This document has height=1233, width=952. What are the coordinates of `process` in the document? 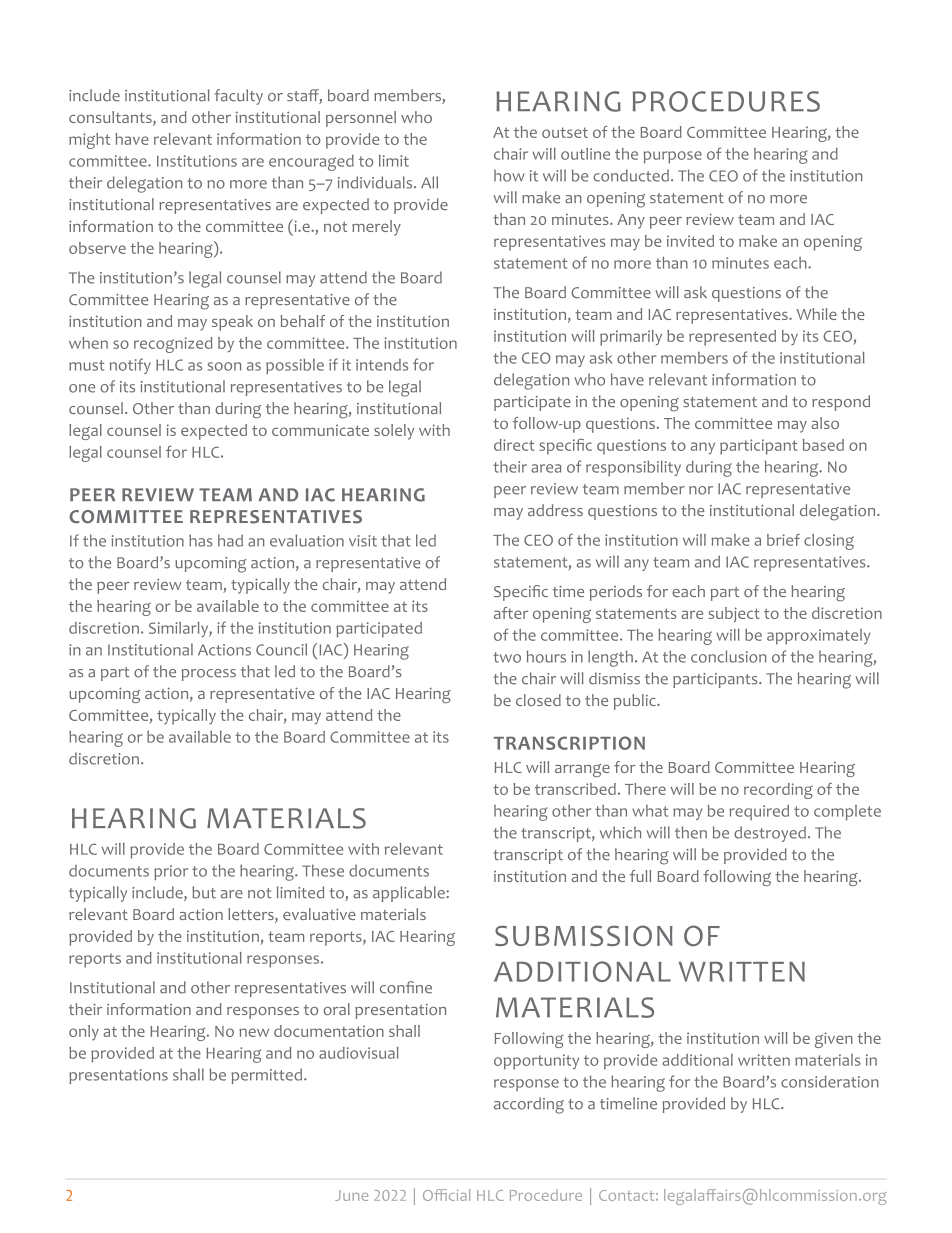 It's located at (209, 675).
